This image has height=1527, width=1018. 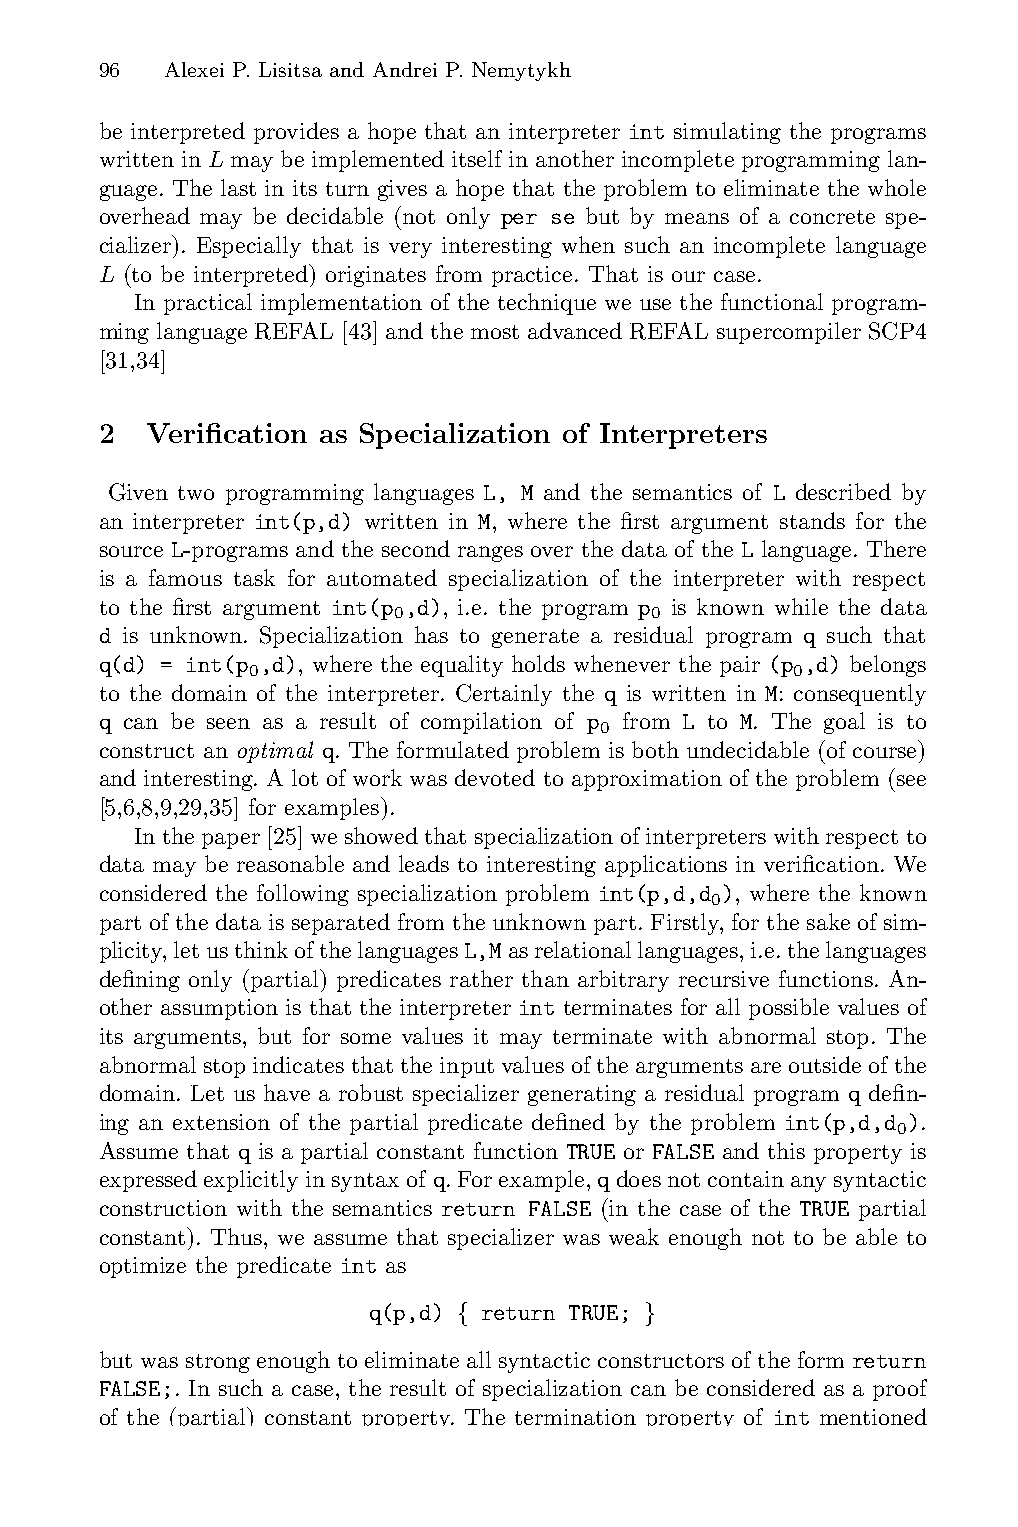 I want to click on compilation, so click(x=481, y=723).
